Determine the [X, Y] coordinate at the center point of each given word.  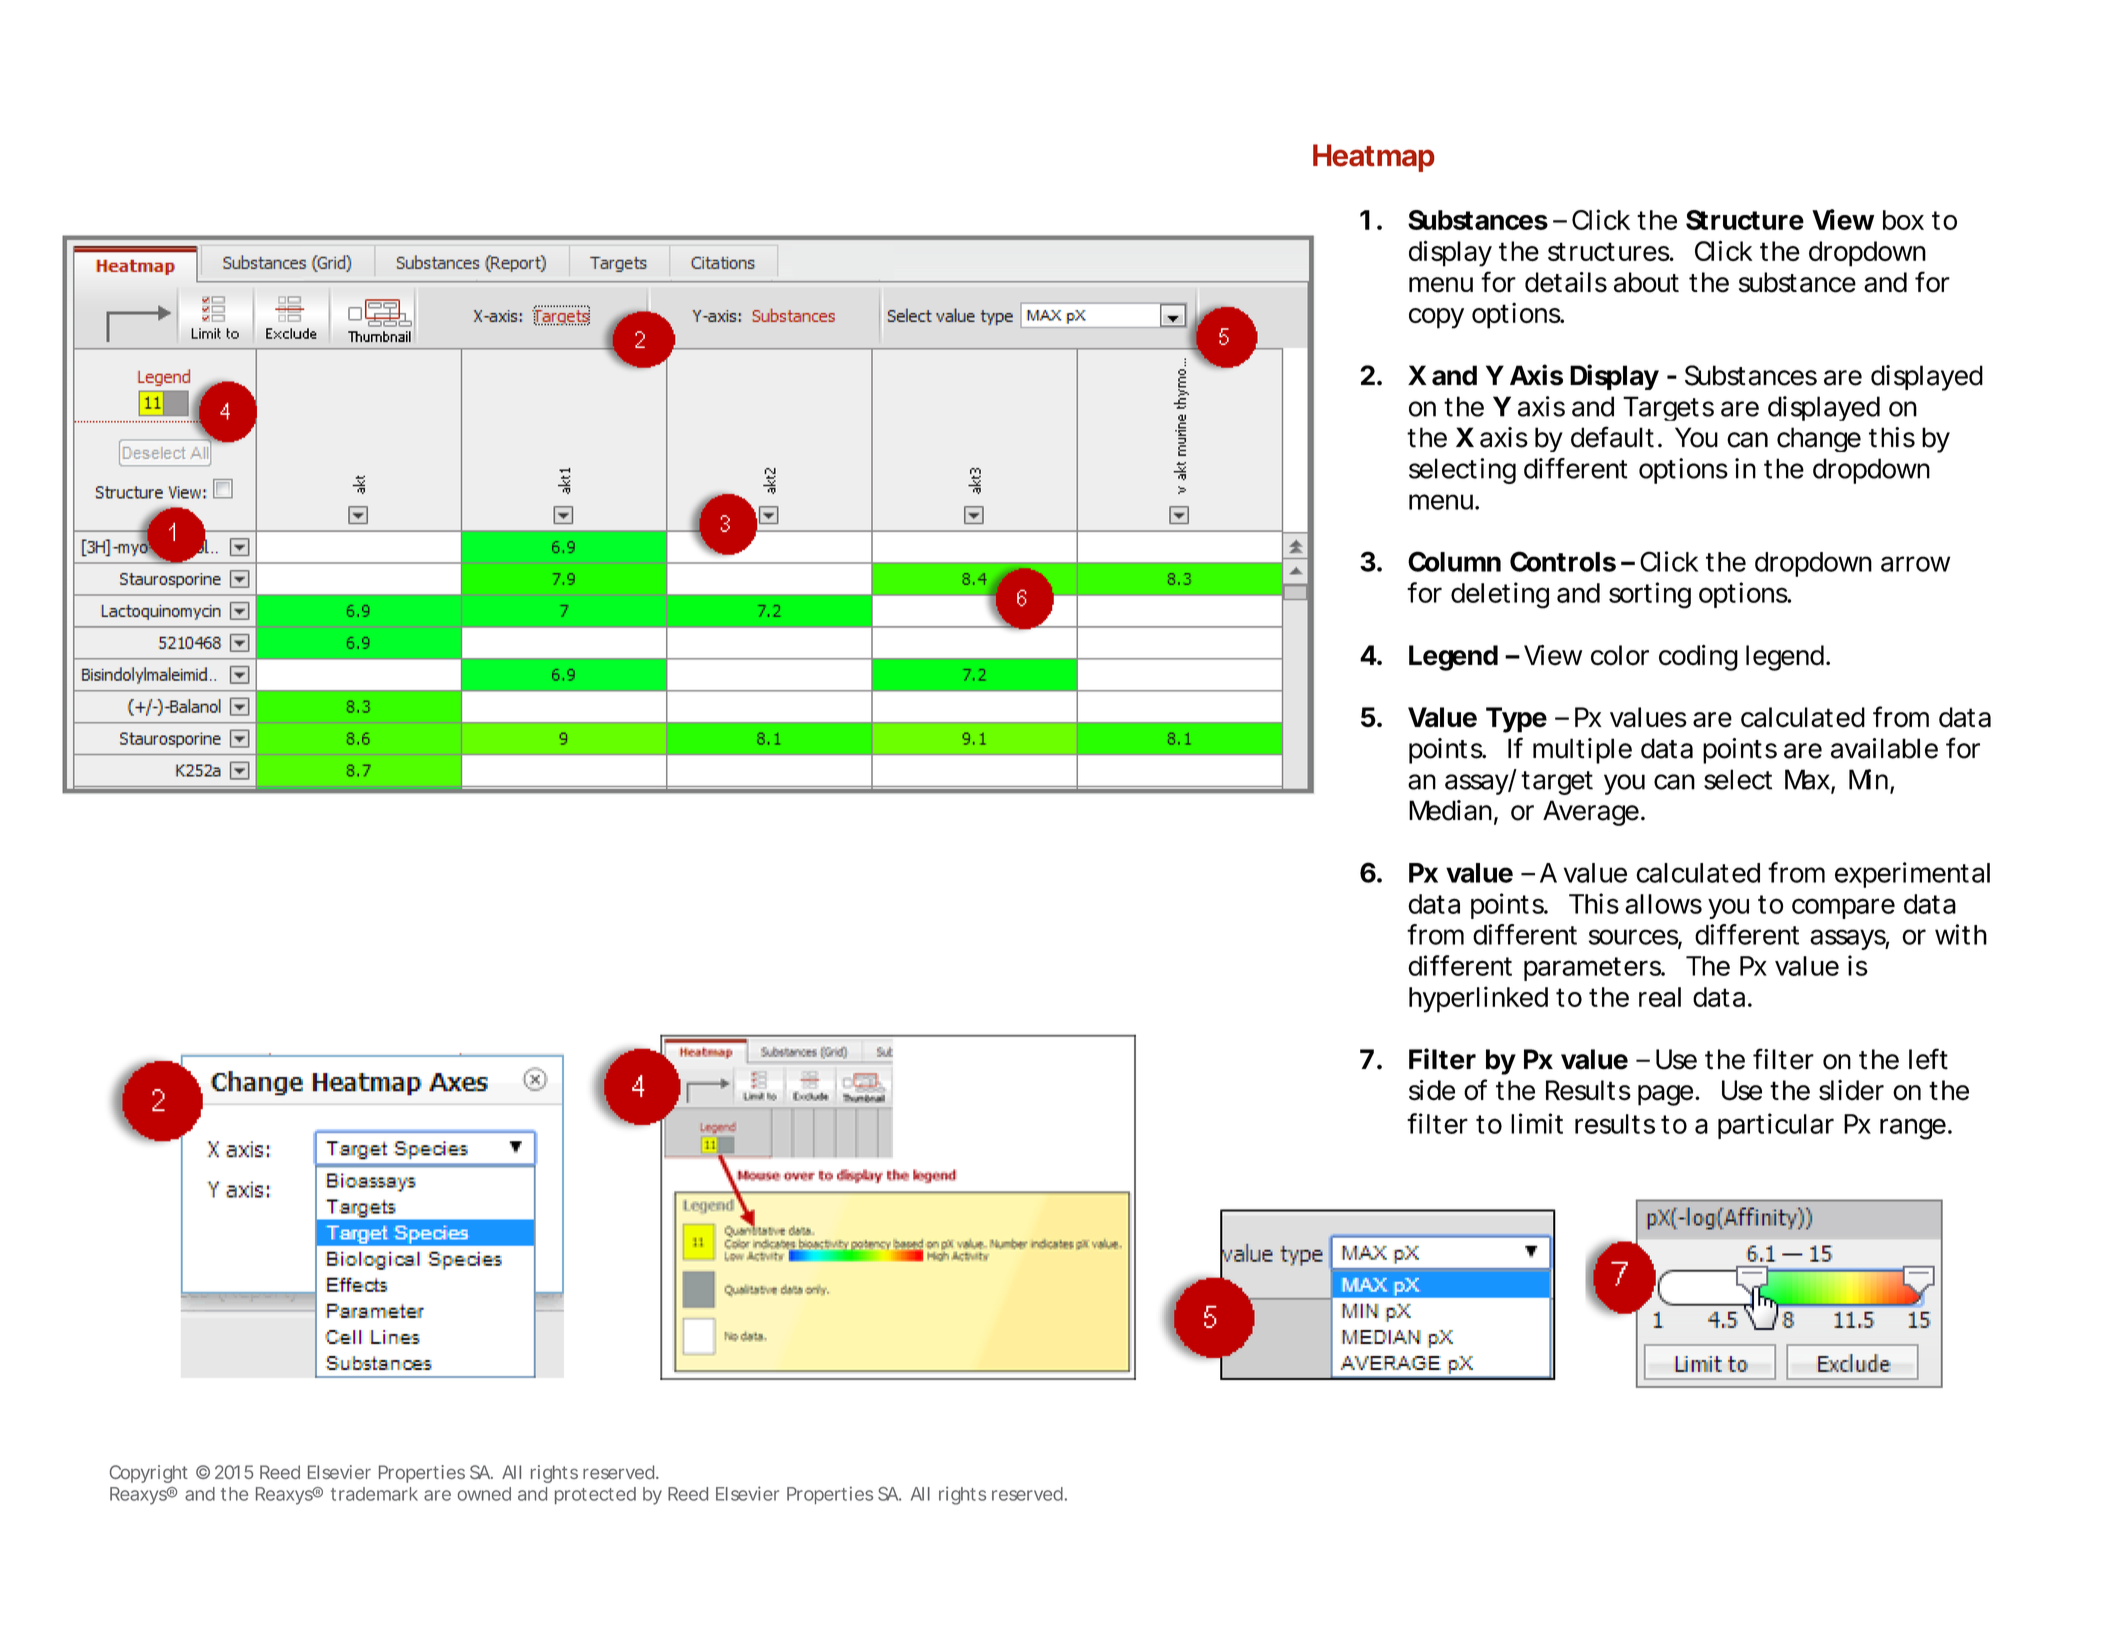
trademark [374, 1494]
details [1566, 282]
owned [484, 1494]
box [1903, 220]
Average [1591, 813]
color [1620, 655]
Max [1807, 779]
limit [1537, 1123]
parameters [1593, 969]
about [1646, 282]
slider [1851, 1090]
